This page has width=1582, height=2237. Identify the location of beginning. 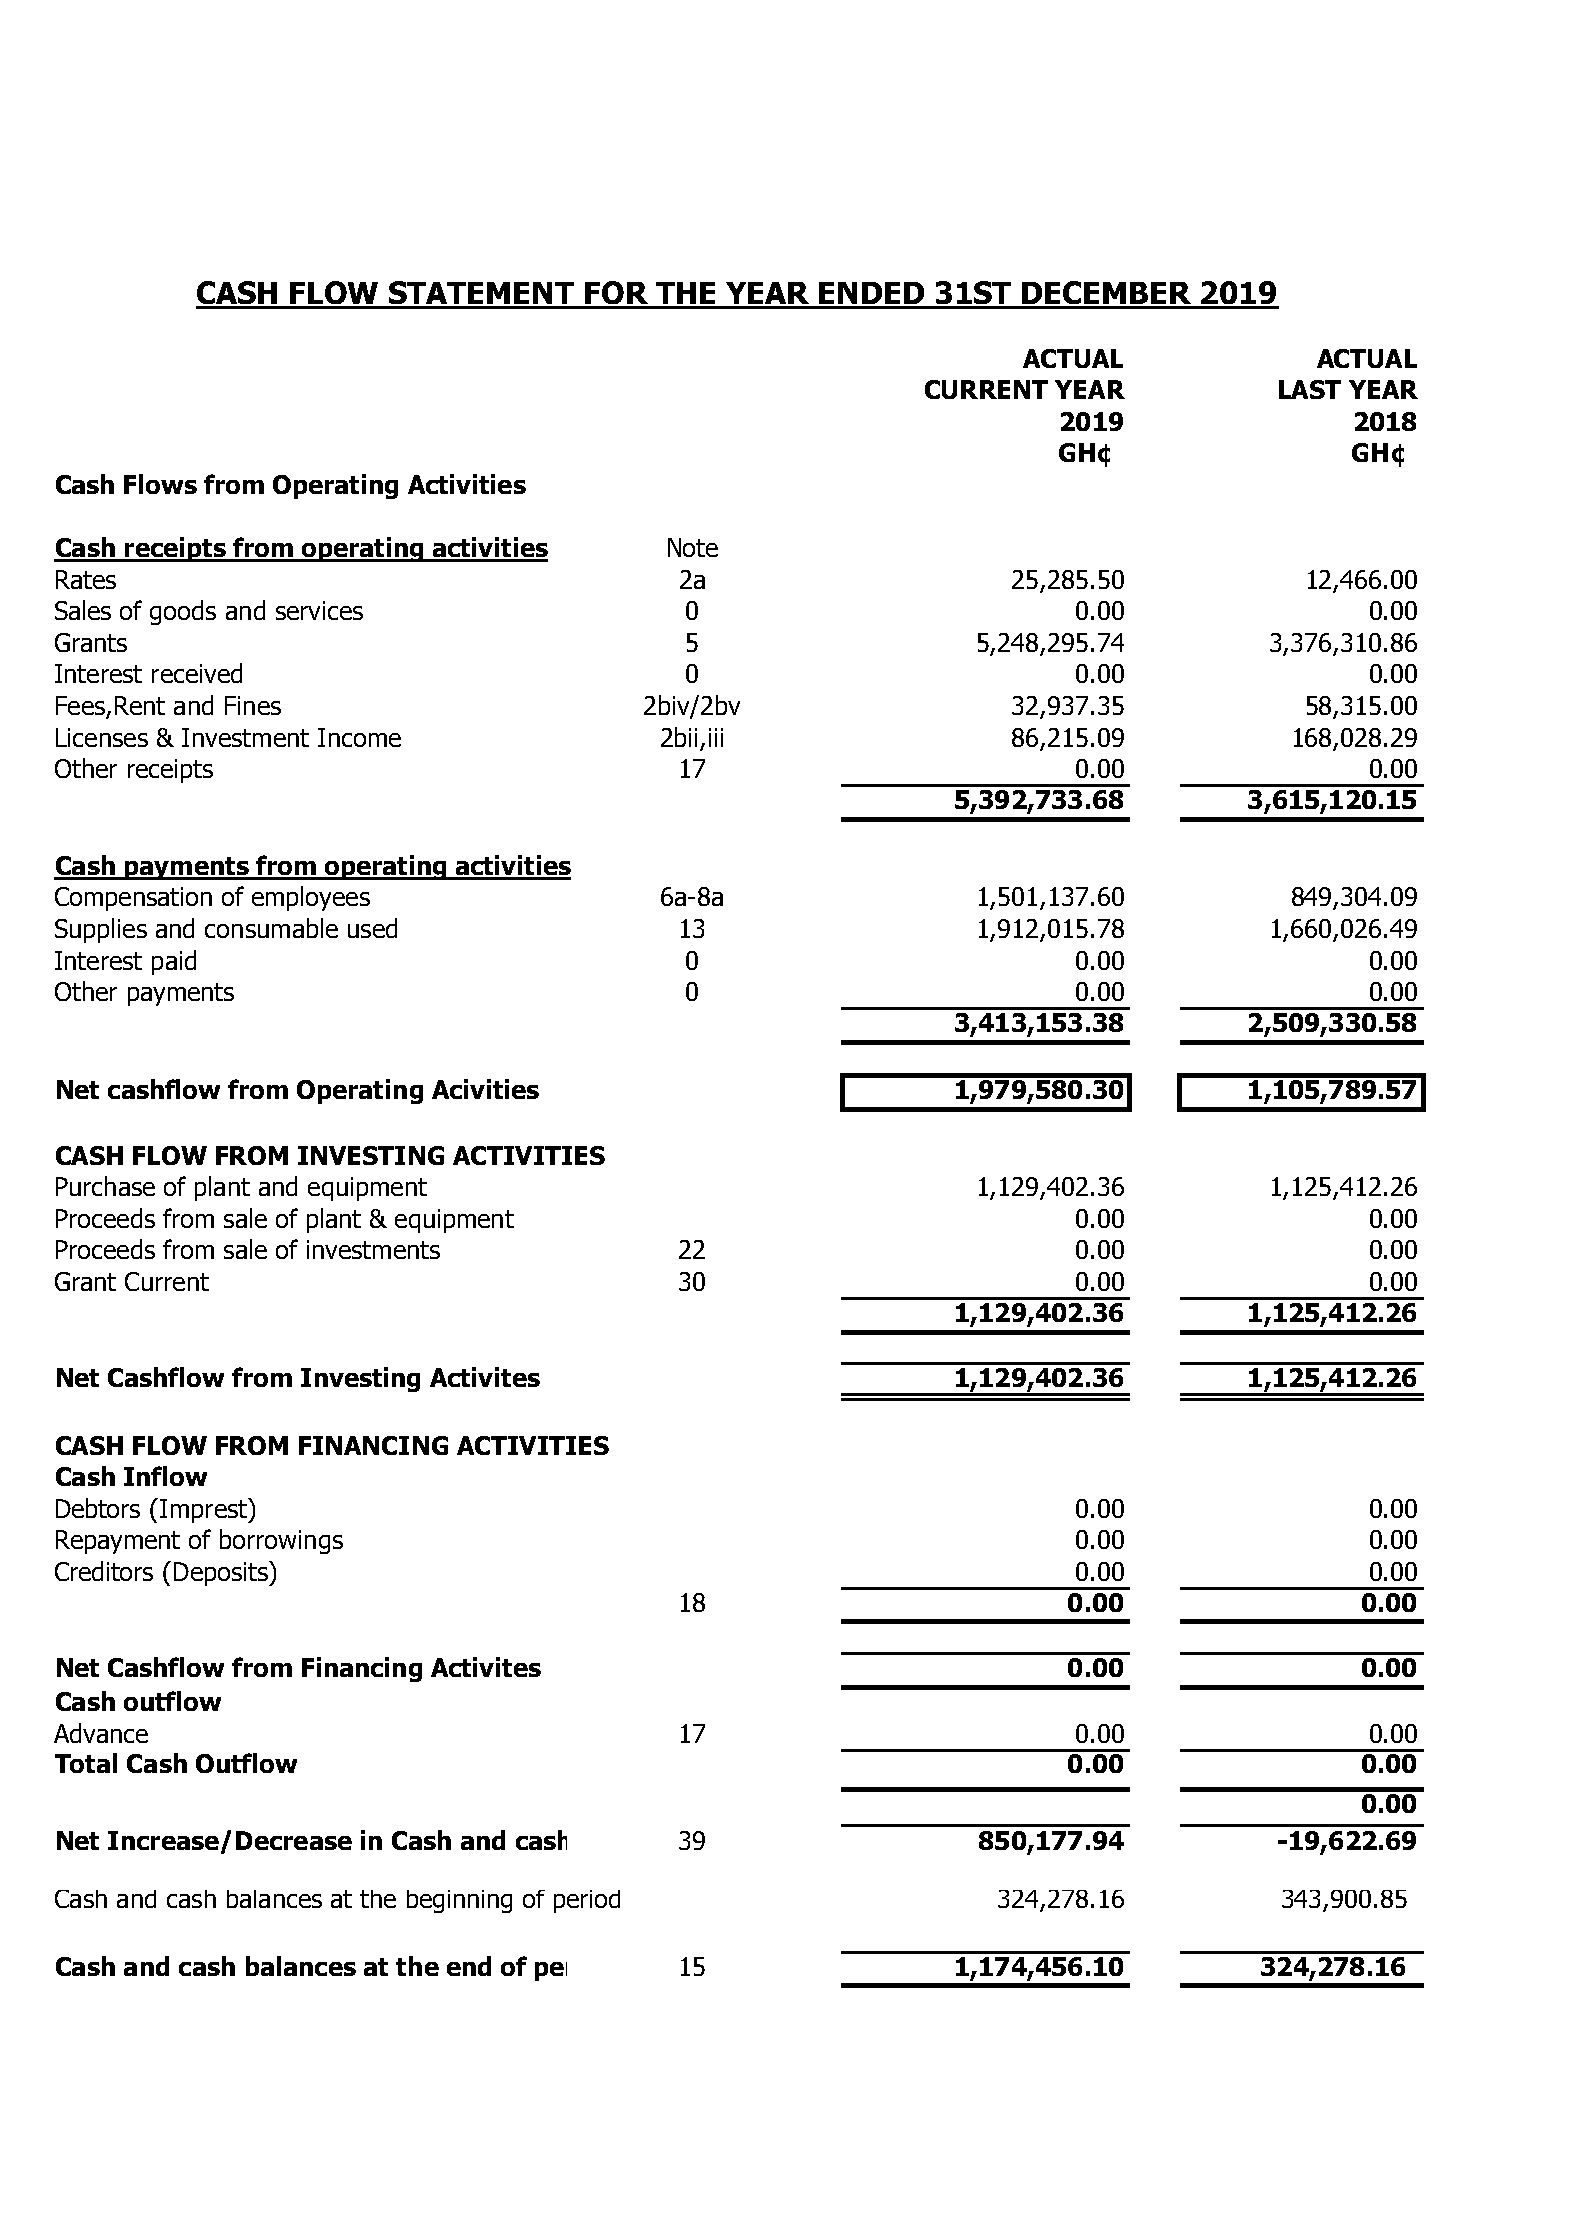
(459, 1901).
